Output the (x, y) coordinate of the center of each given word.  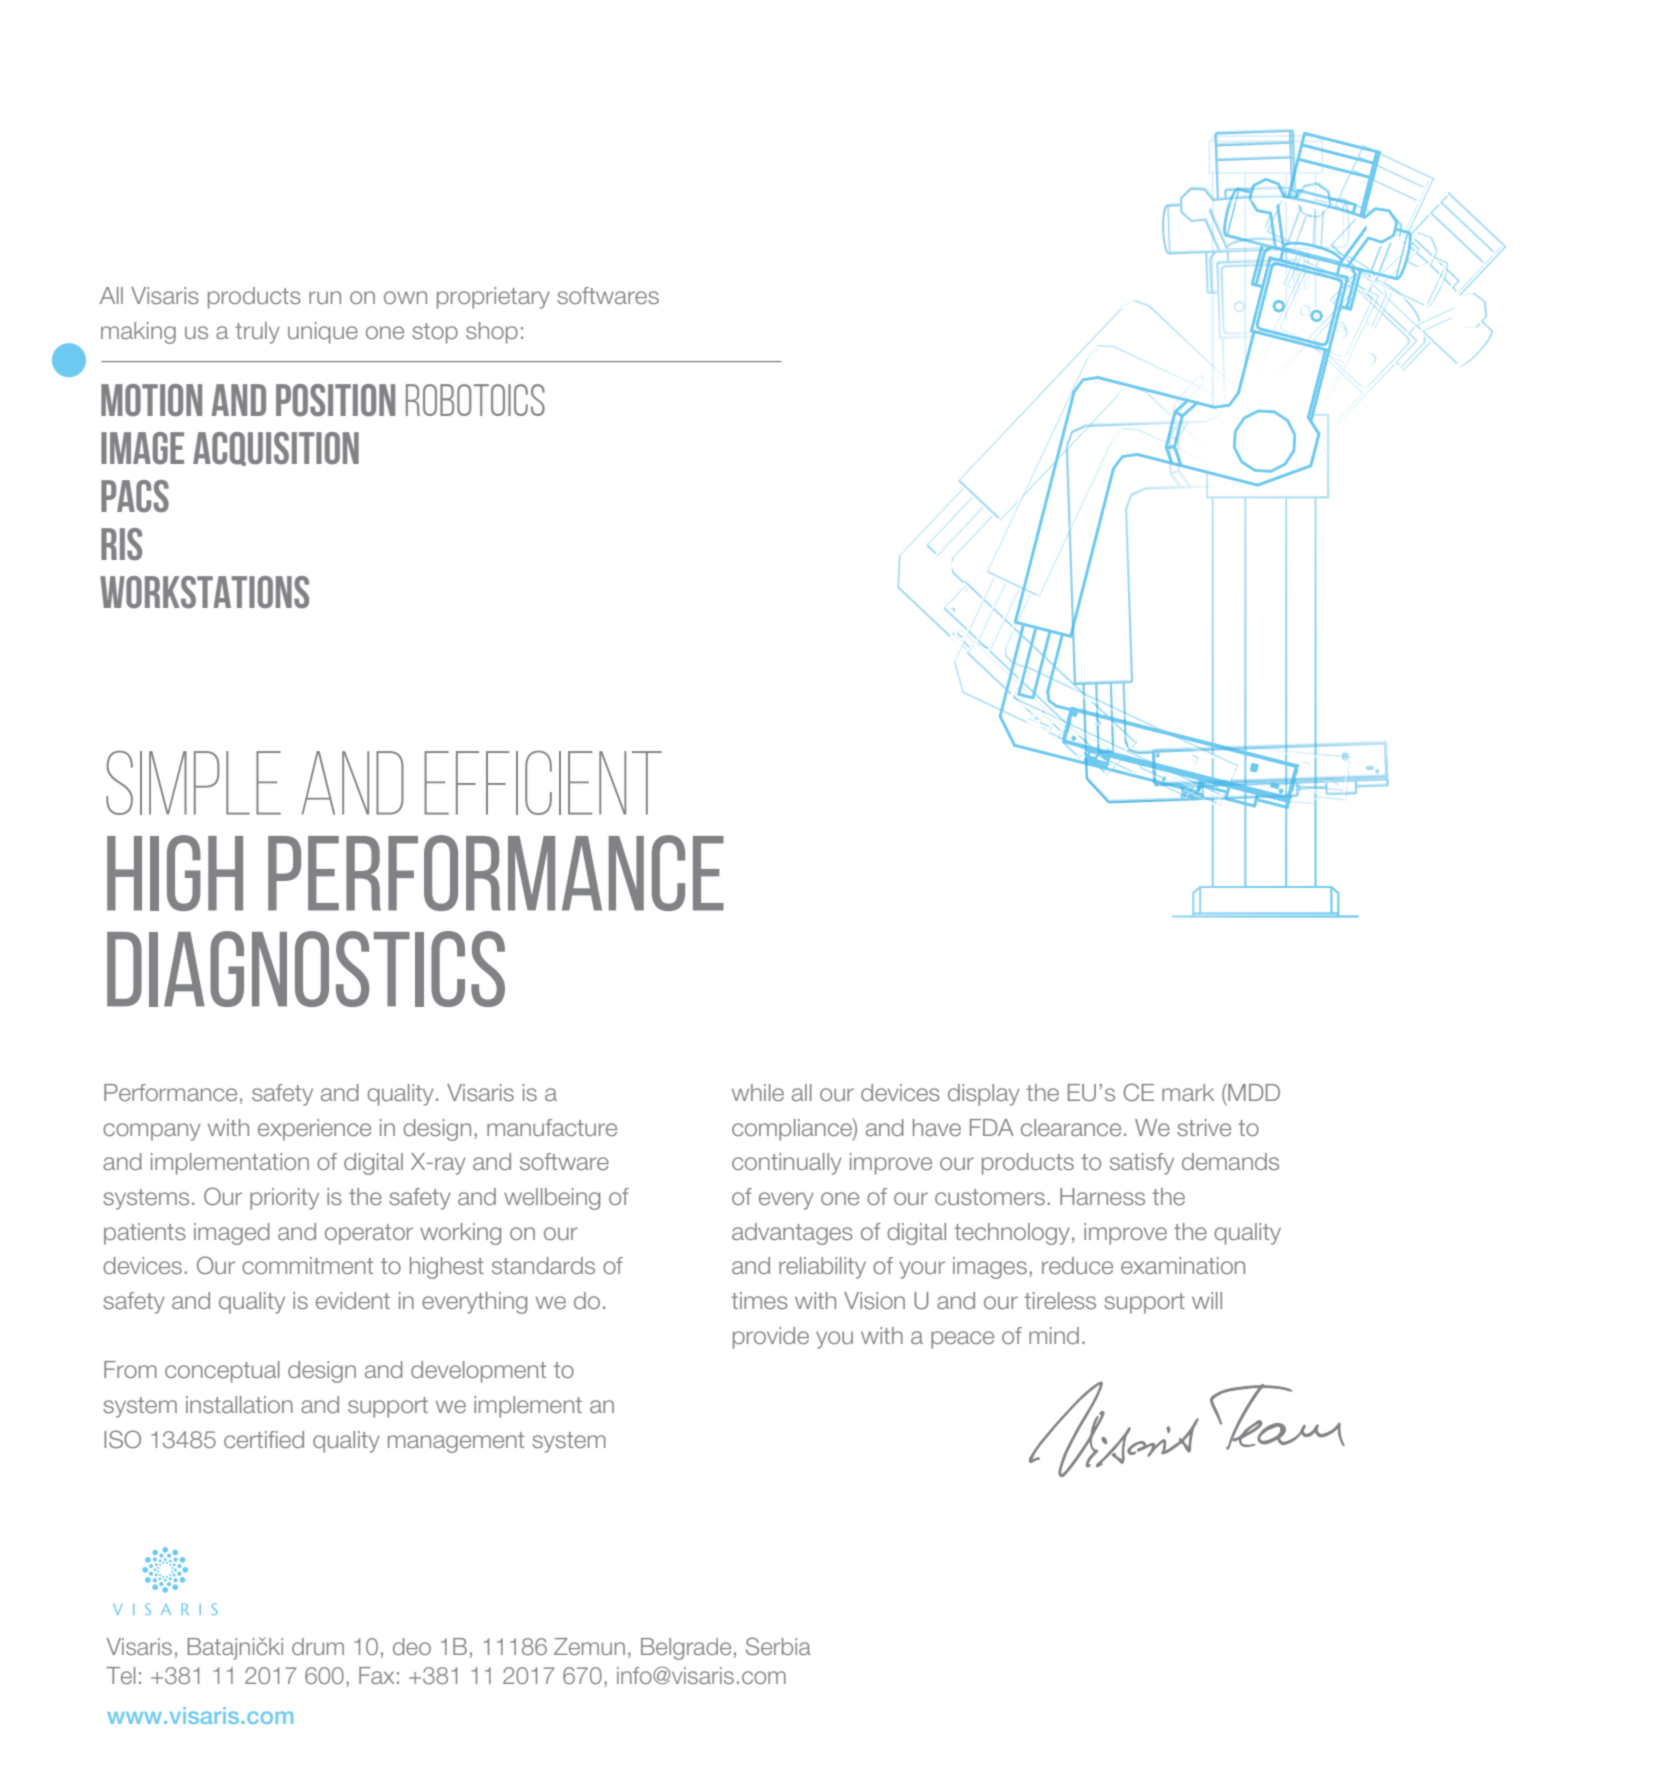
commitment (307, 1265)
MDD (1253, 1092)
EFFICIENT (543, 783)
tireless (1060, 1300)
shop (492, 333)
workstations (204, 592)
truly (257, 333)
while (758, 1092)
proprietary (493, 298)
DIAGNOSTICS (306, 969)
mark (1188, 1092)
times (759, 1300)
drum (318, 1646)
